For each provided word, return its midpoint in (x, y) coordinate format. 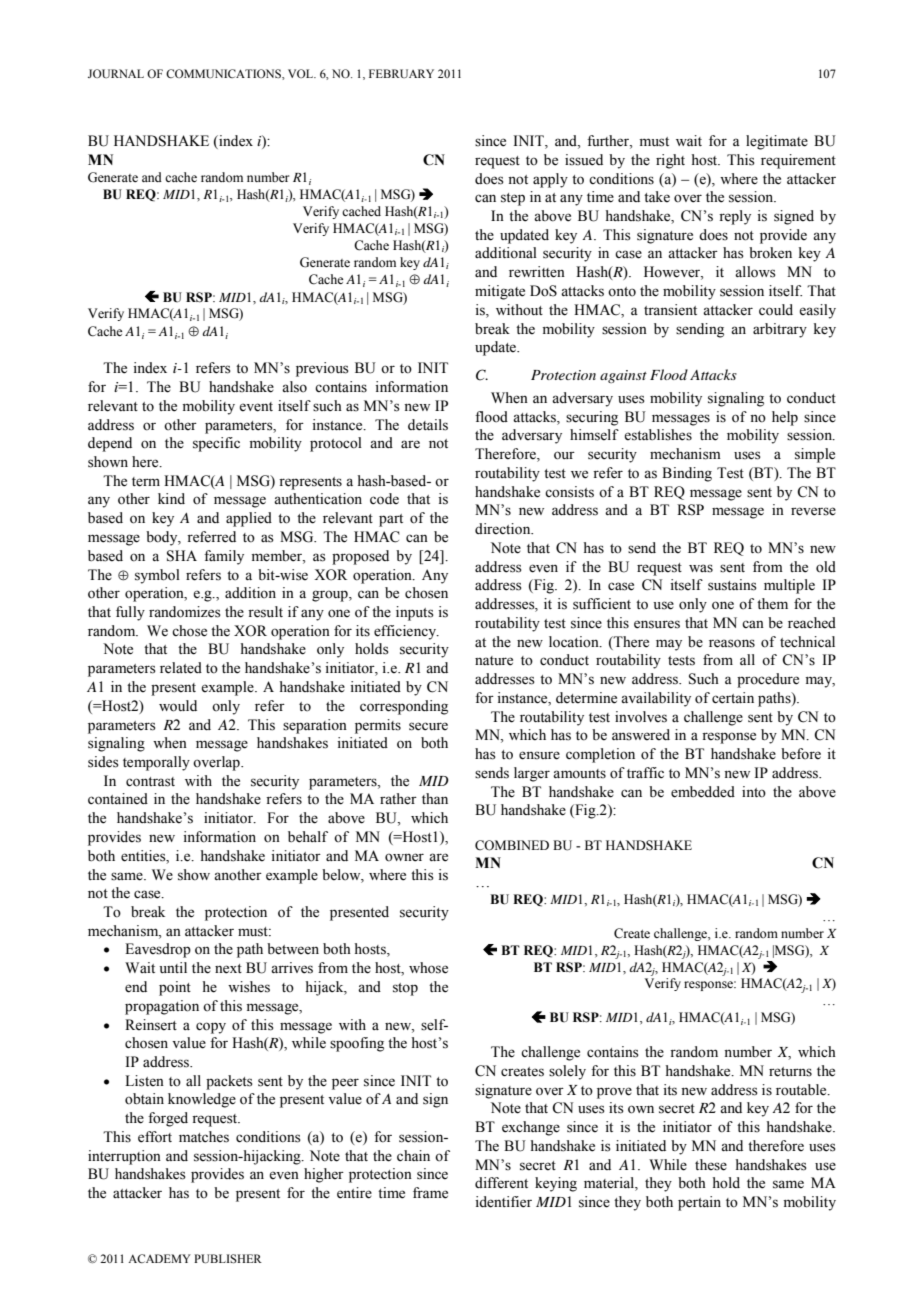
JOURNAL (116, 73)
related (181, 668)
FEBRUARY (401, 73)
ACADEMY (159, 1258)
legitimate (777, 142)
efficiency (406, 632)
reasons (732, 643)
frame (430, 1193)
